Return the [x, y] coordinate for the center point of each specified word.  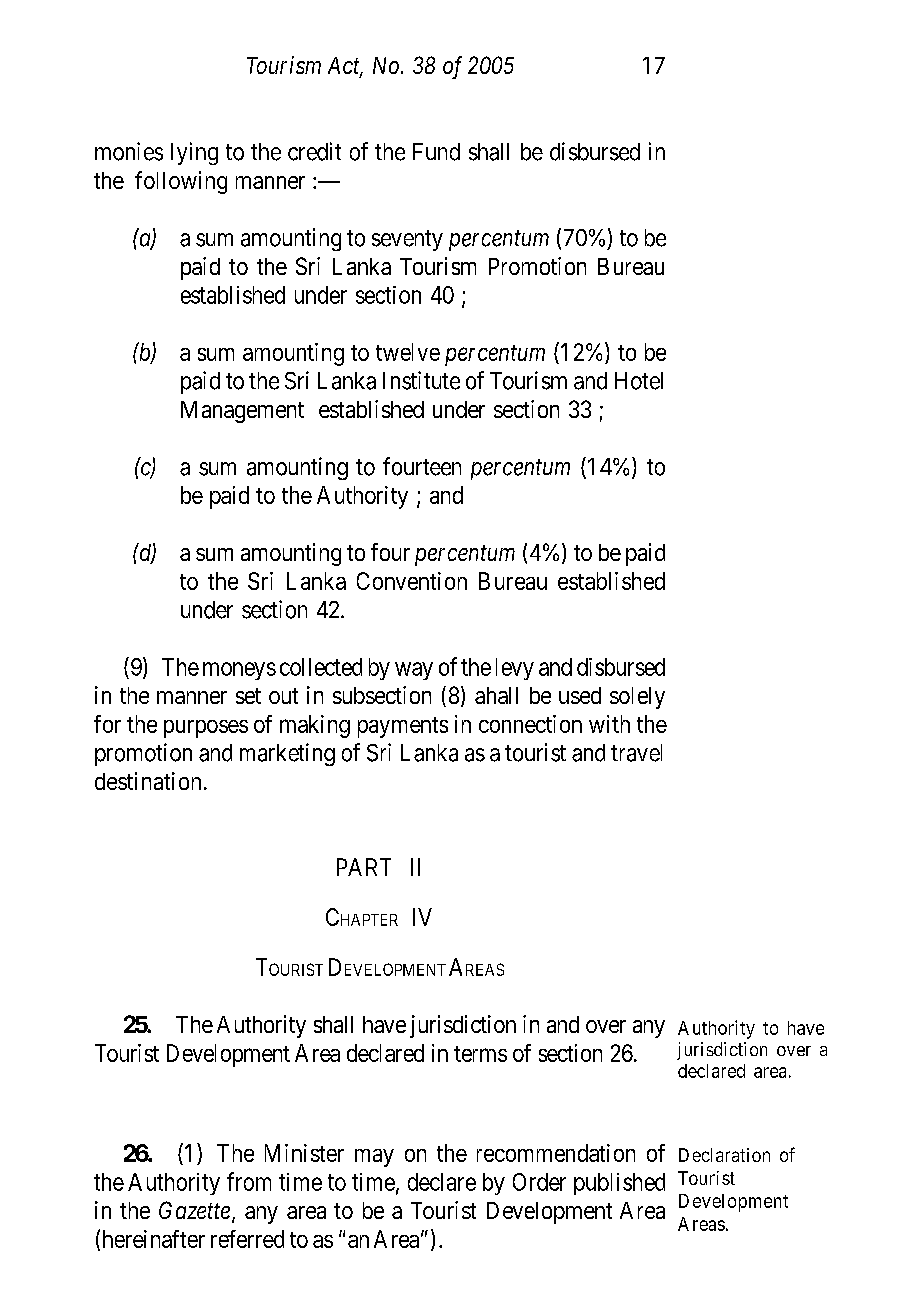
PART [364, 867]
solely [637, 698]
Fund [436, 152]
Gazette [194, 1210]
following [181, 182]
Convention [412, 581]
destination [148, 781]
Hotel [639, 381]
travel [636, 753]
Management [242, 412]
